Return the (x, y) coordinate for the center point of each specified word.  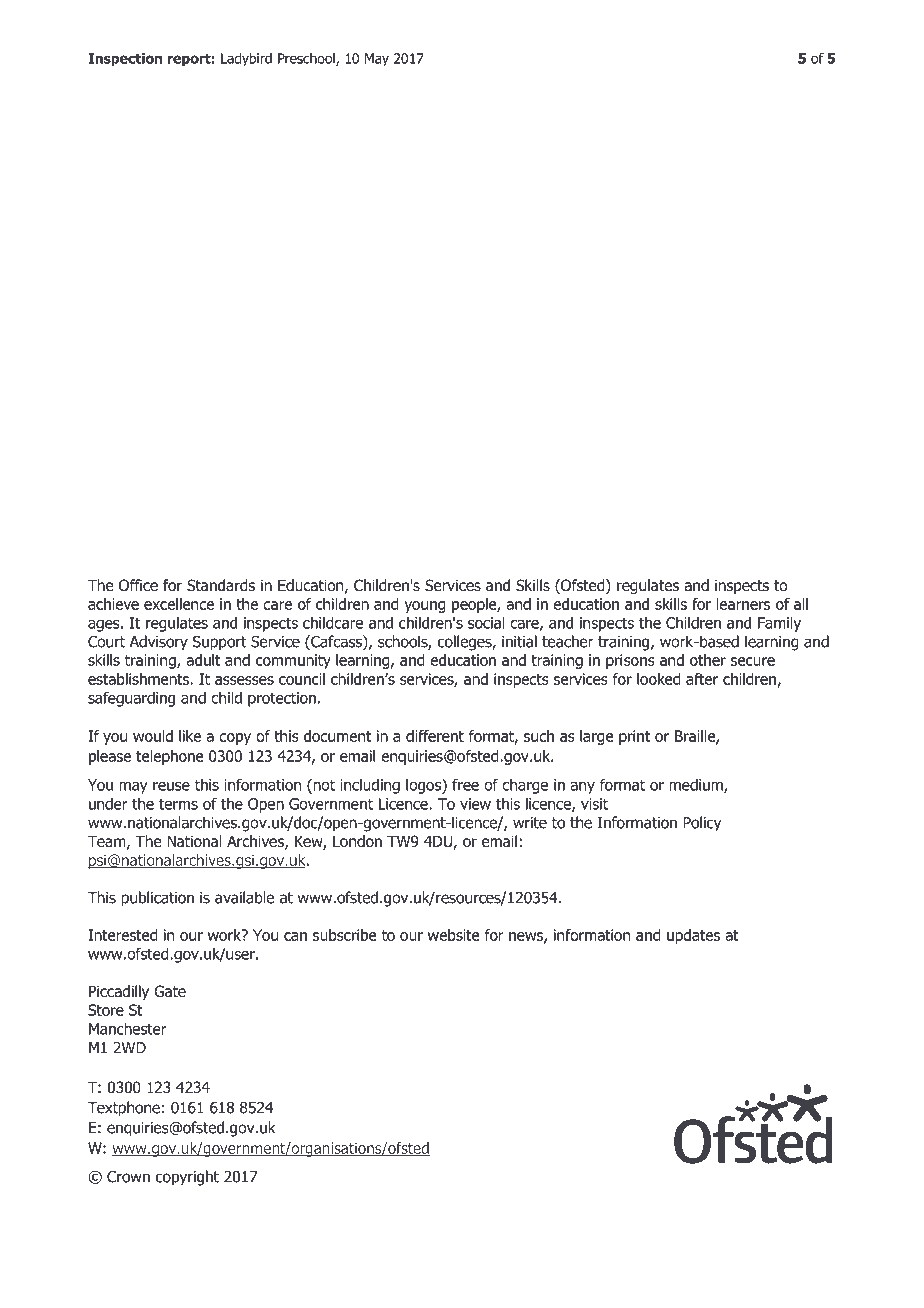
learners (743, 604)
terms (178, 804)
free (465, 784)
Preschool (307, 59)
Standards (221, 585)
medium (697, 785)
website (454, 935)
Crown (128, 1177)
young (425, 607)
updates (693, 936)
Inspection (125, 60)
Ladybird (246, 60)
